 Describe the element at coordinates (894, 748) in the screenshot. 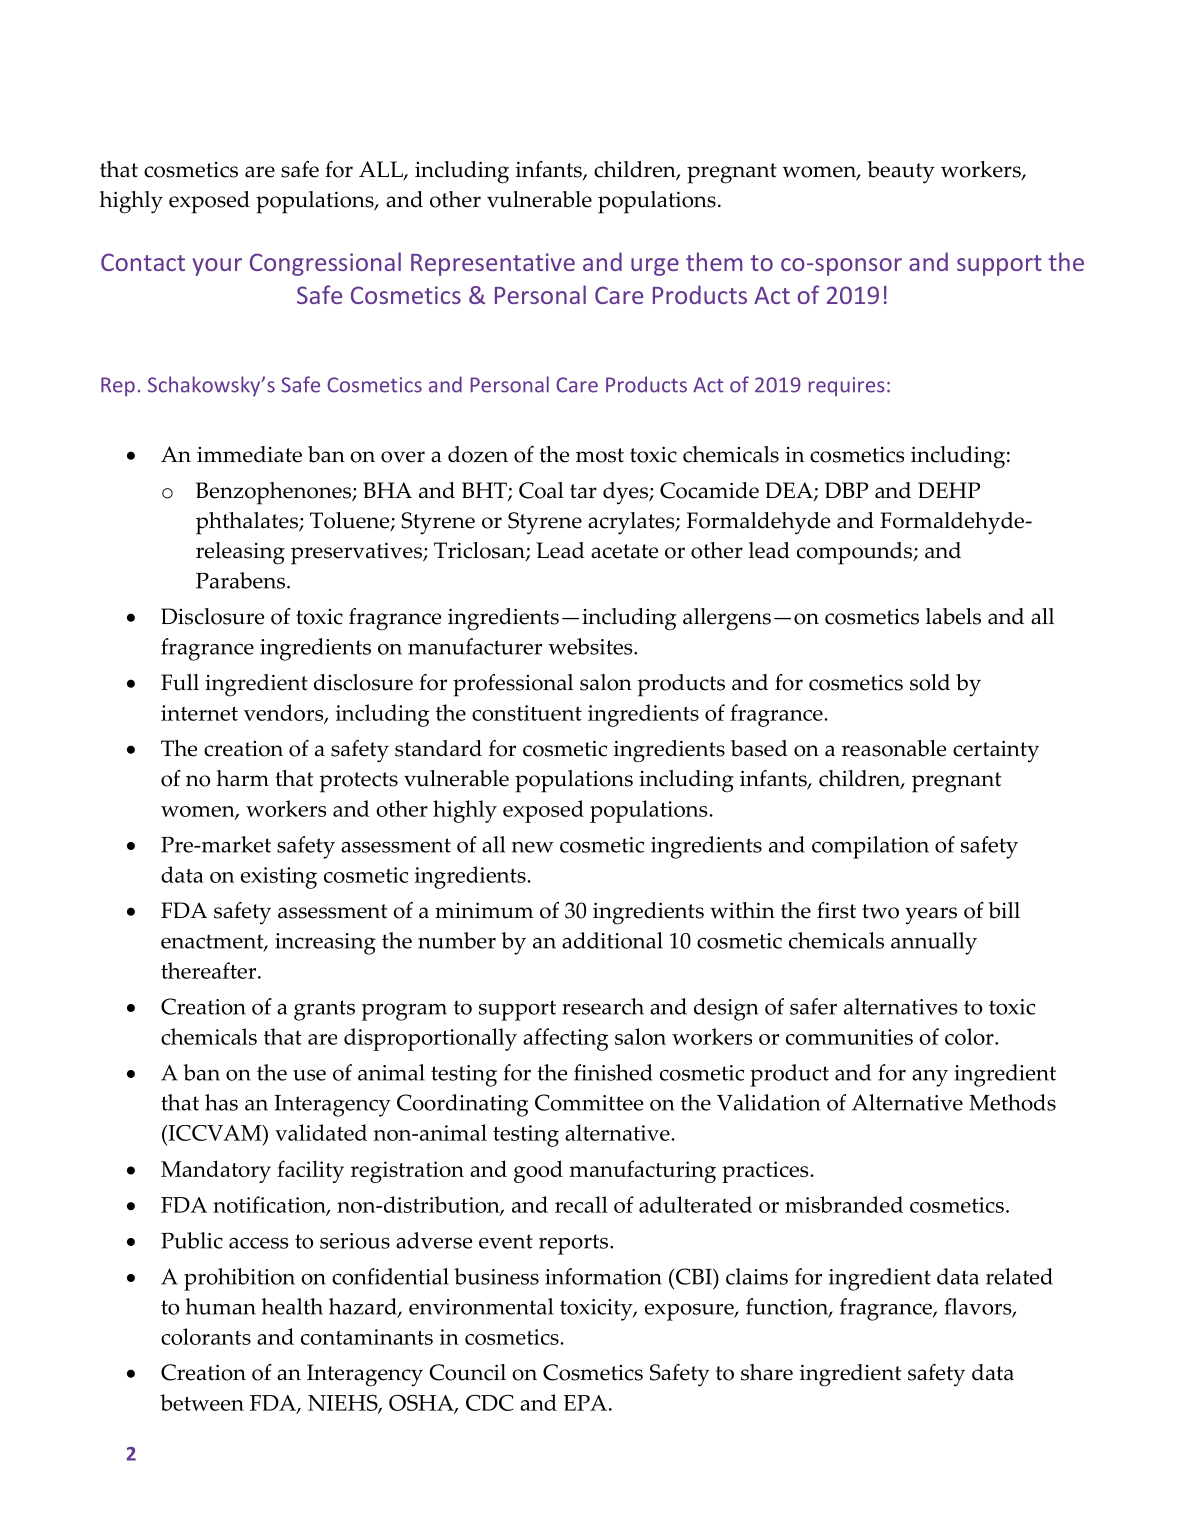

I see `reasonable` at that location.
